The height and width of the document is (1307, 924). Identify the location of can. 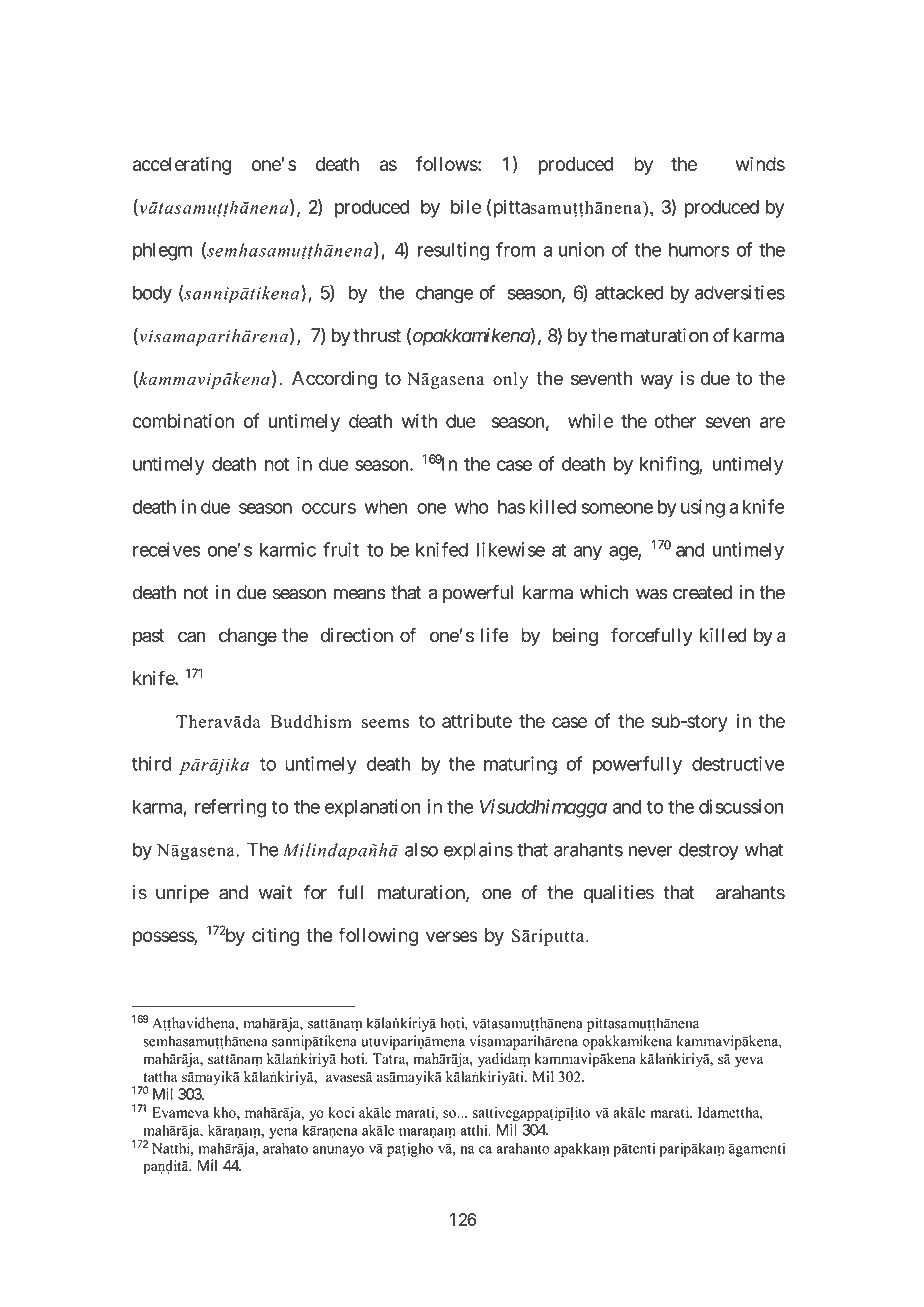
(191, 637).
